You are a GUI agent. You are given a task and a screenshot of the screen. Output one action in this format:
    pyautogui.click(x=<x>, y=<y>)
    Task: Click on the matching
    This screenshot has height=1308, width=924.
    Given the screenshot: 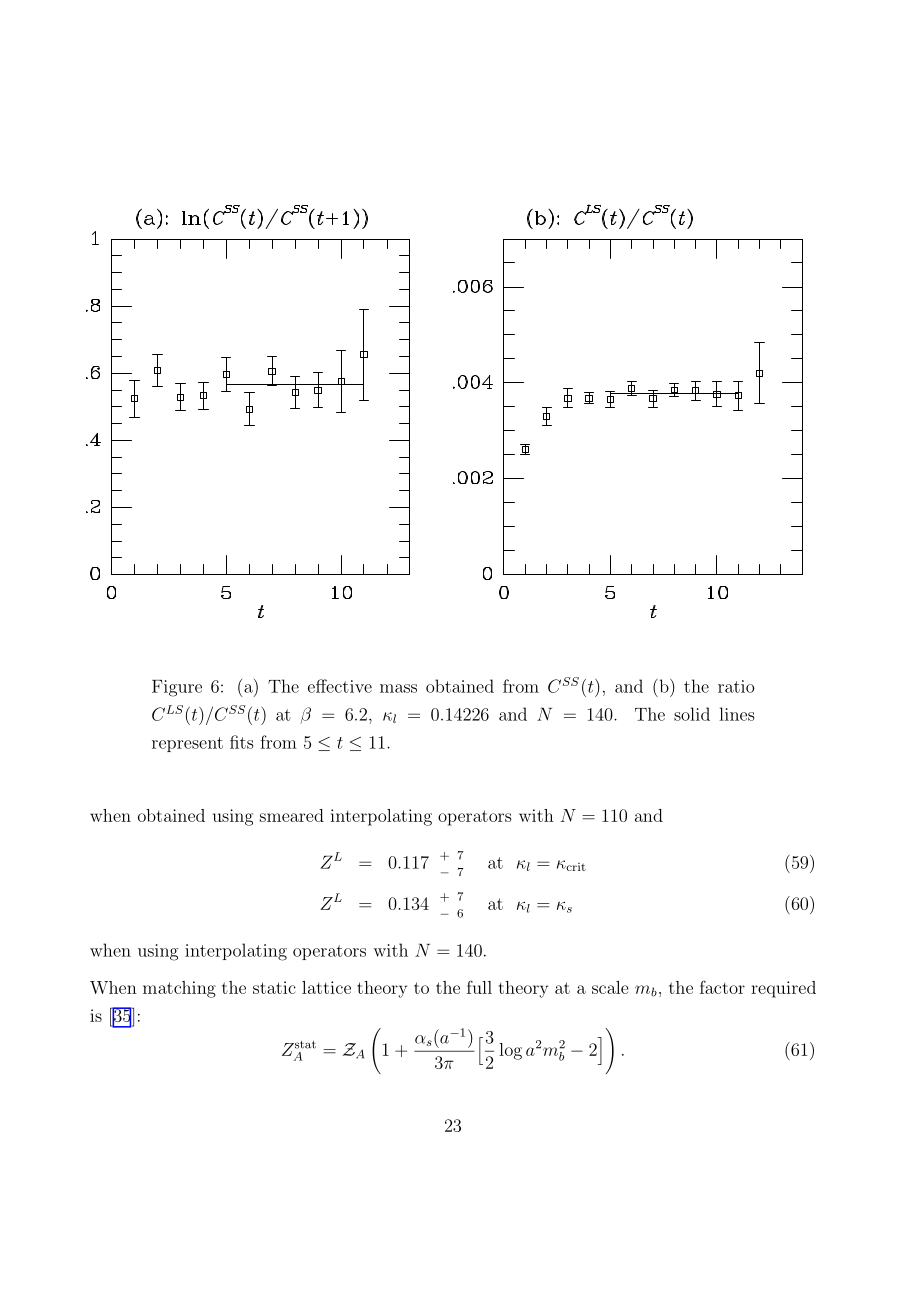 What is the action you would take?
    pyautogui.click(x=179, y=989)
